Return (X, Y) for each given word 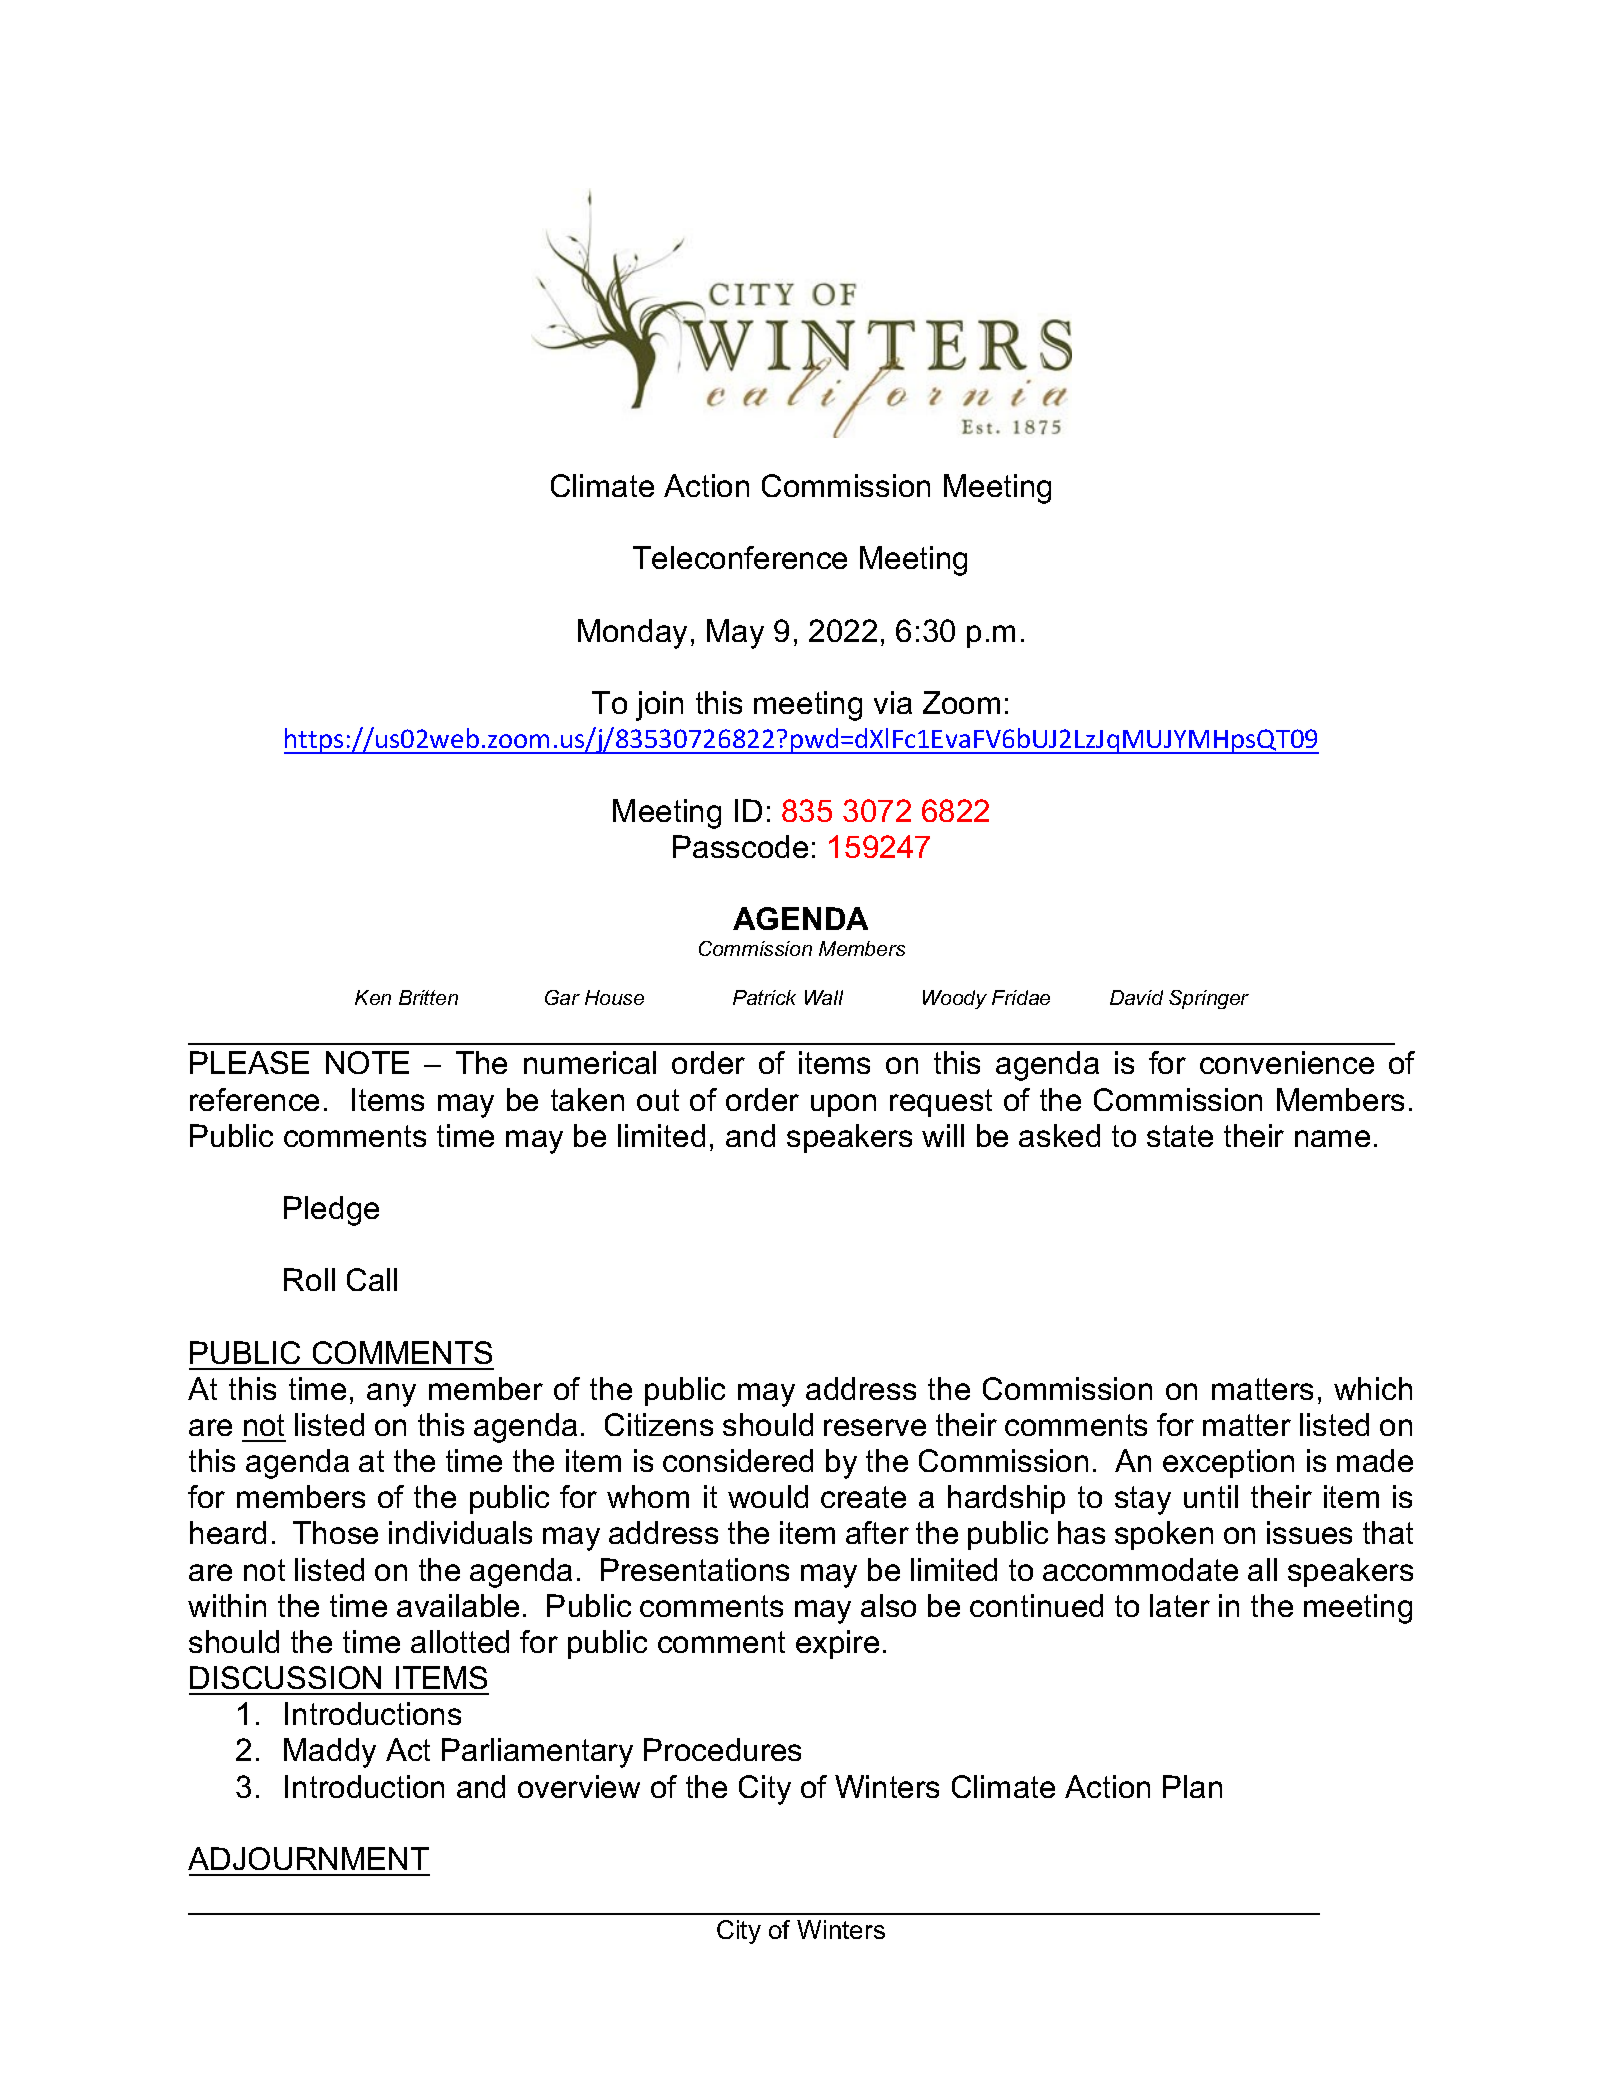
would (768, 1496)
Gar (562, 997)
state (1180, 1136)
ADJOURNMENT (308, 1858)
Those (335, 1532)
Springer (1209, 999)
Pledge (331, 1211)
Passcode (740, 846)
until (1211, 1496)
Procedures (722, 1749)
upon (843, 1105)
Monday (632, 634)
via (893, 702)
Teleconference (740, 557)
